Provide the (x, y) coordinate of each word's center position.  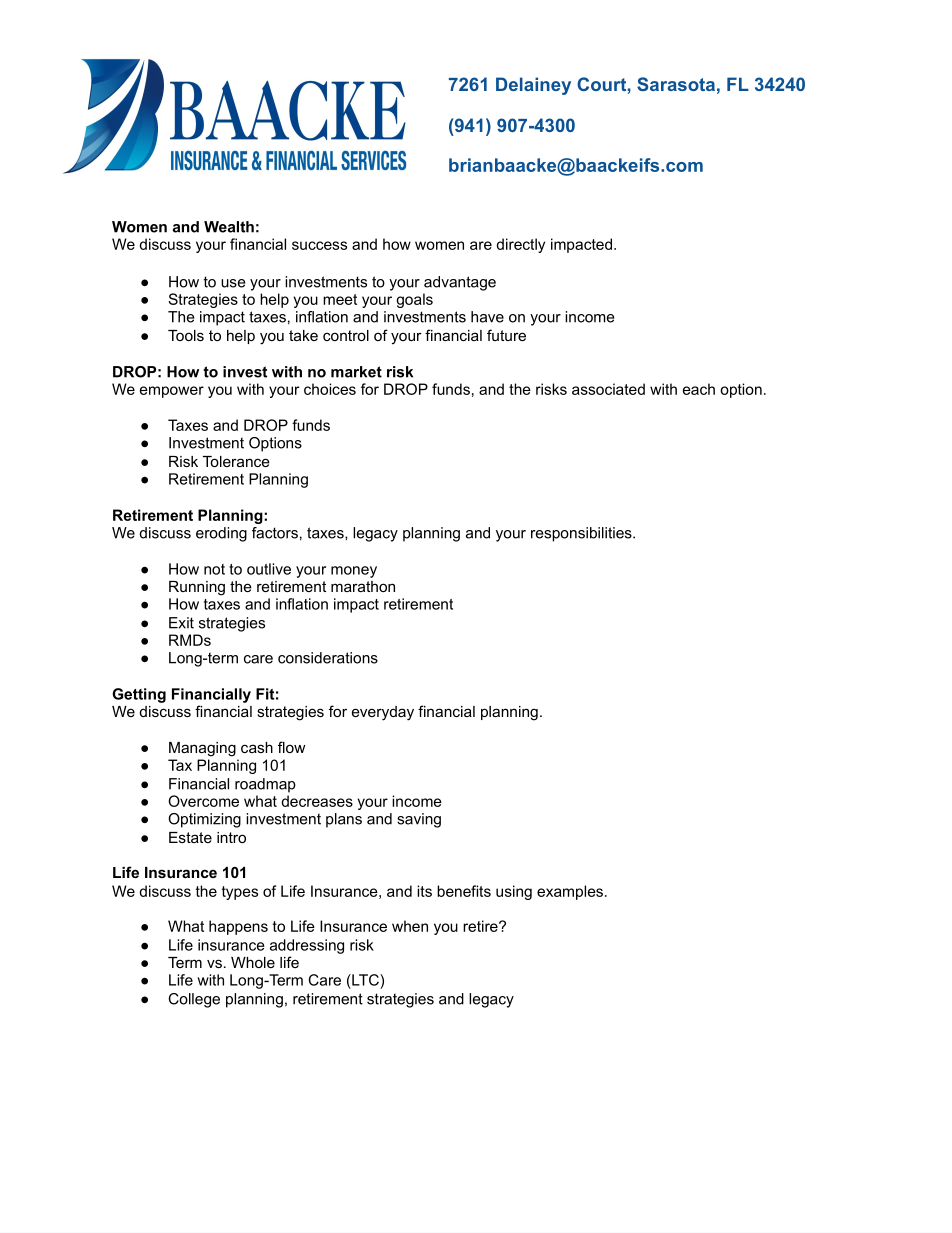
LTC (365, 980)
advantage (460, 283)
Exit (181, 623)
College (194, 1000)
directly (520, 245)
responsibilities (582, 534)
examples (570, 892)
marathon (363, 586)
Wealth (229, 227)
